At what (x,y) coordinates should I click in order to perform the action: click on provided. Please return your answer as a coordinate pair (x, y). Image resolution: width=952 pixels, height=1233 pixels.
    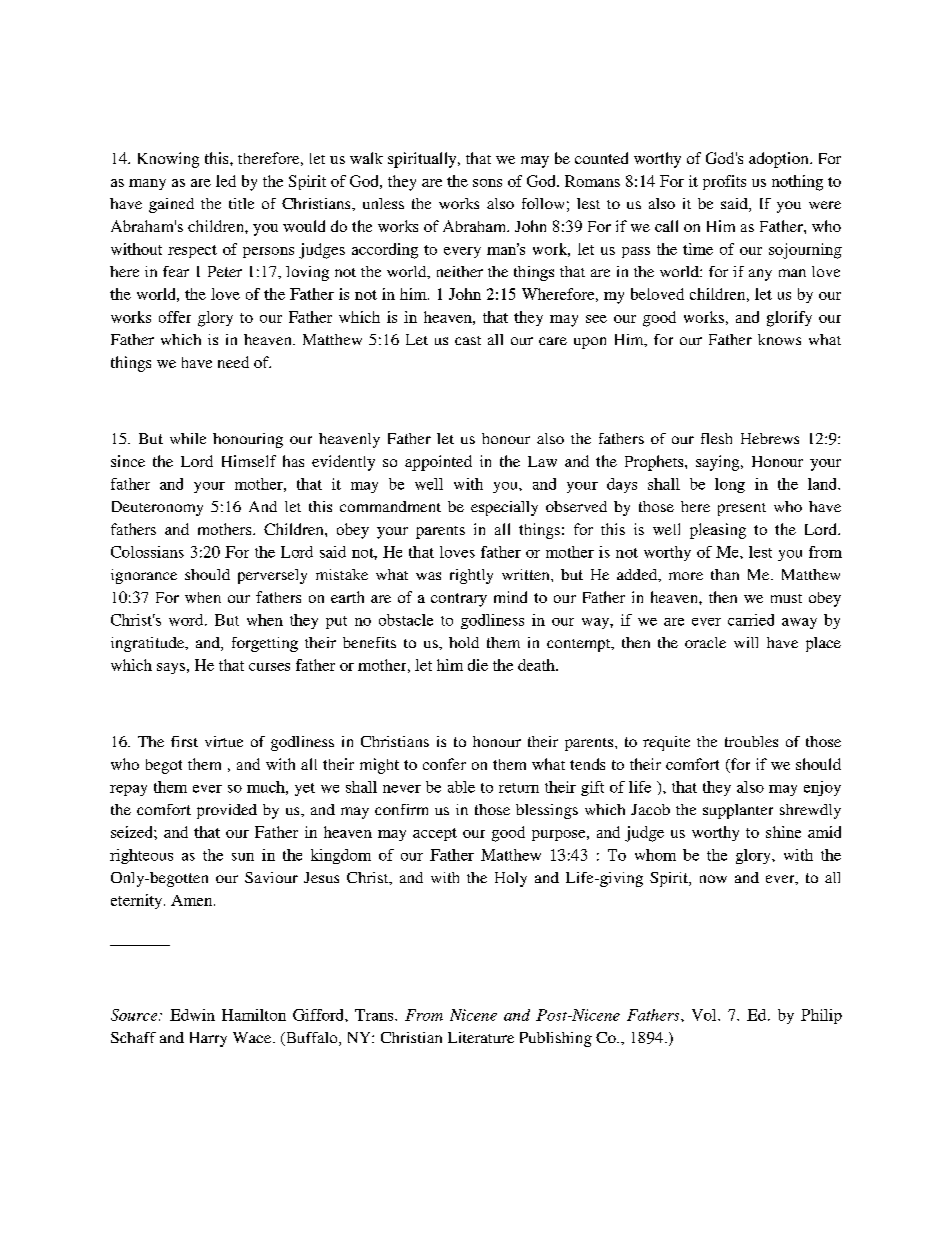
    Looking at the image, I should click on (227, 811).
